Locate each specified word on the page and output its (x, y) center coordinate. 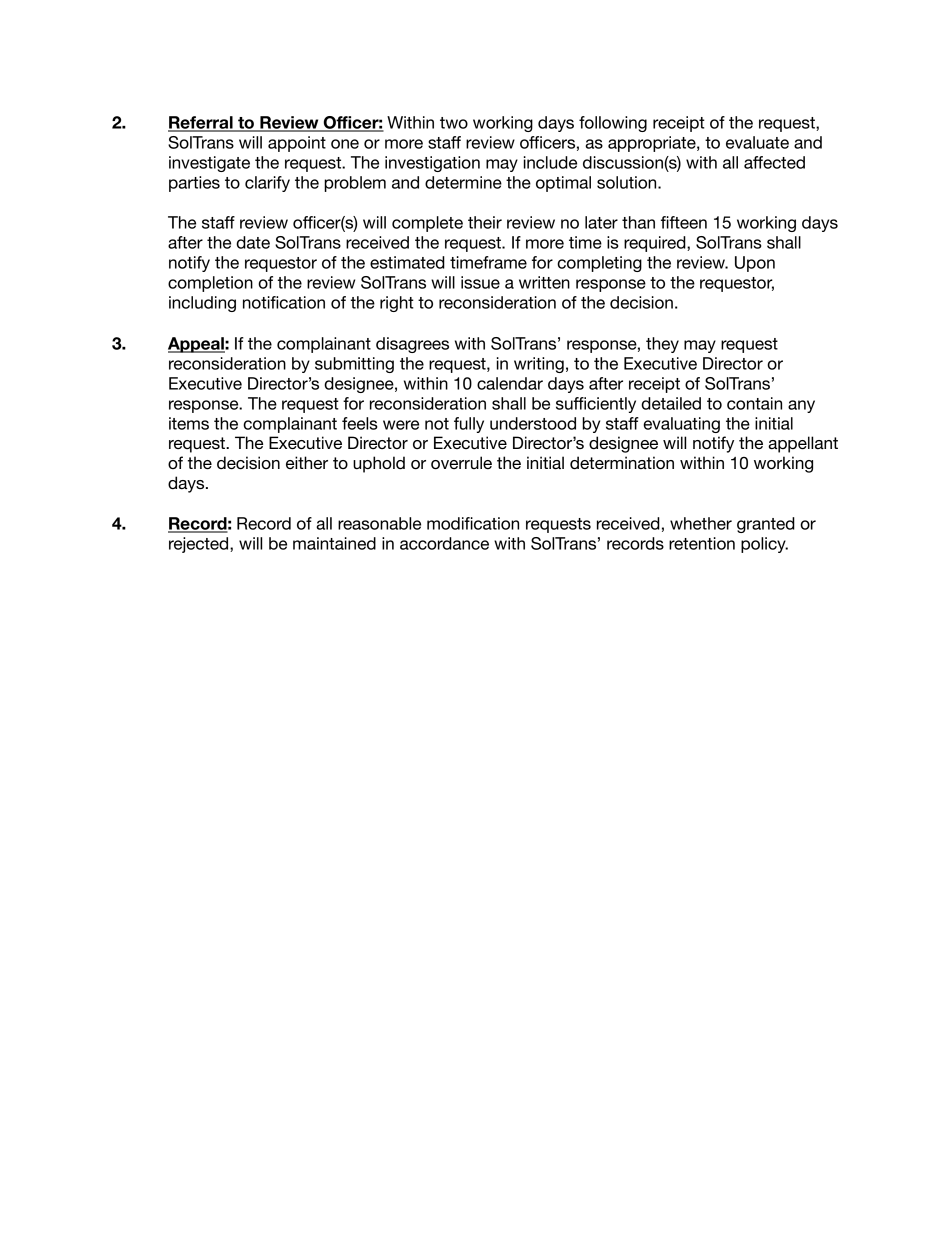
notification (284, 302)
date (253, 242)
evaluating (681, 425)
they (662, 345)
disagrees (412, 345)
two (454, 123)
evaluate (757, 142)
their (485, 222)
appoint (297, 144)
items (189, 423)
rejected (200, 545)
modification (473, 523)
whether (701, 523)
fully (469, 425)
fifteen (684, 222)
